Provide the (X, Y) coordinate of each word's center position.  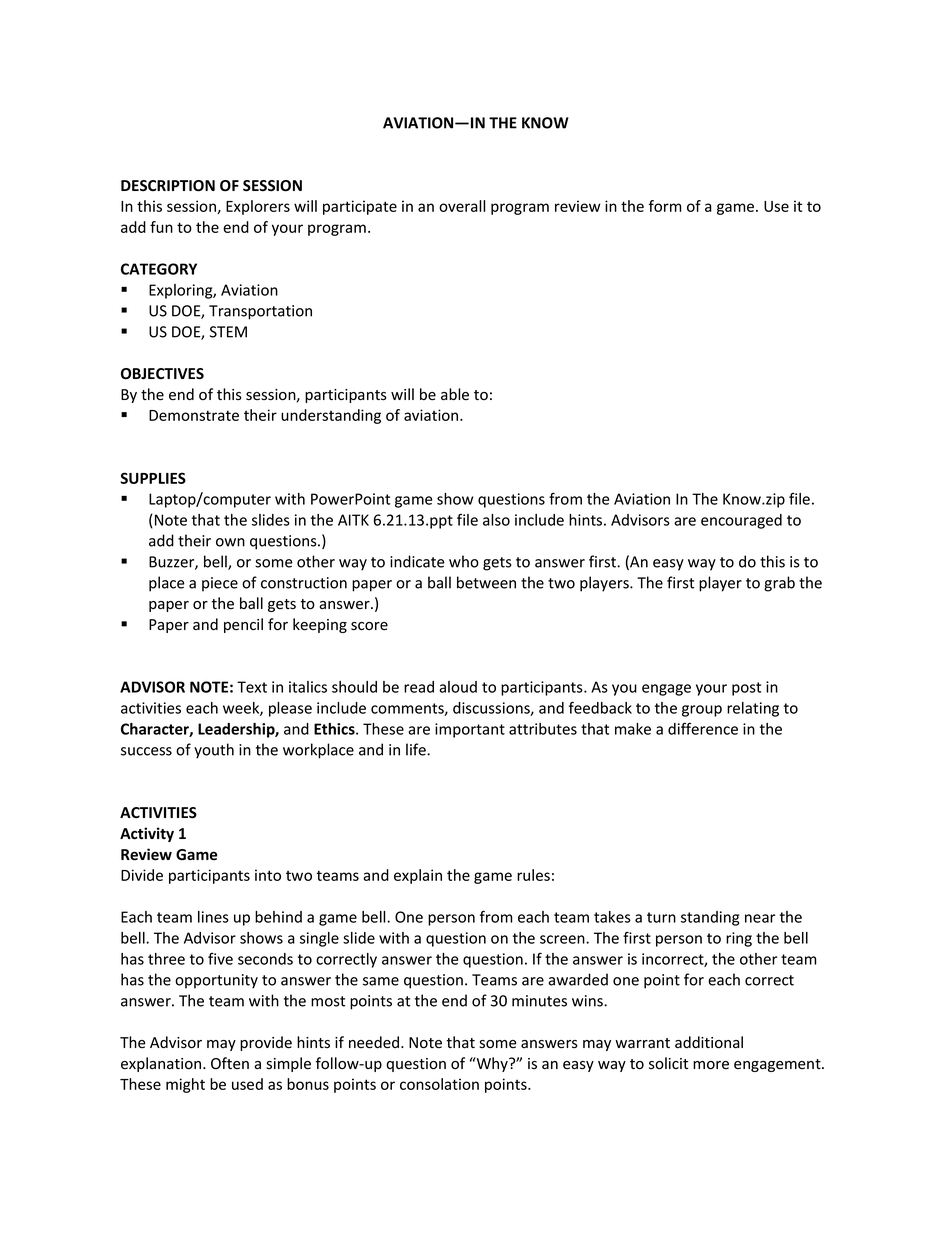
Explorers (258, 207)
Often (230, 1063)
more (711, 1065)
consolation (439, 1084)
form (665, 206)
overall (462, 206)
